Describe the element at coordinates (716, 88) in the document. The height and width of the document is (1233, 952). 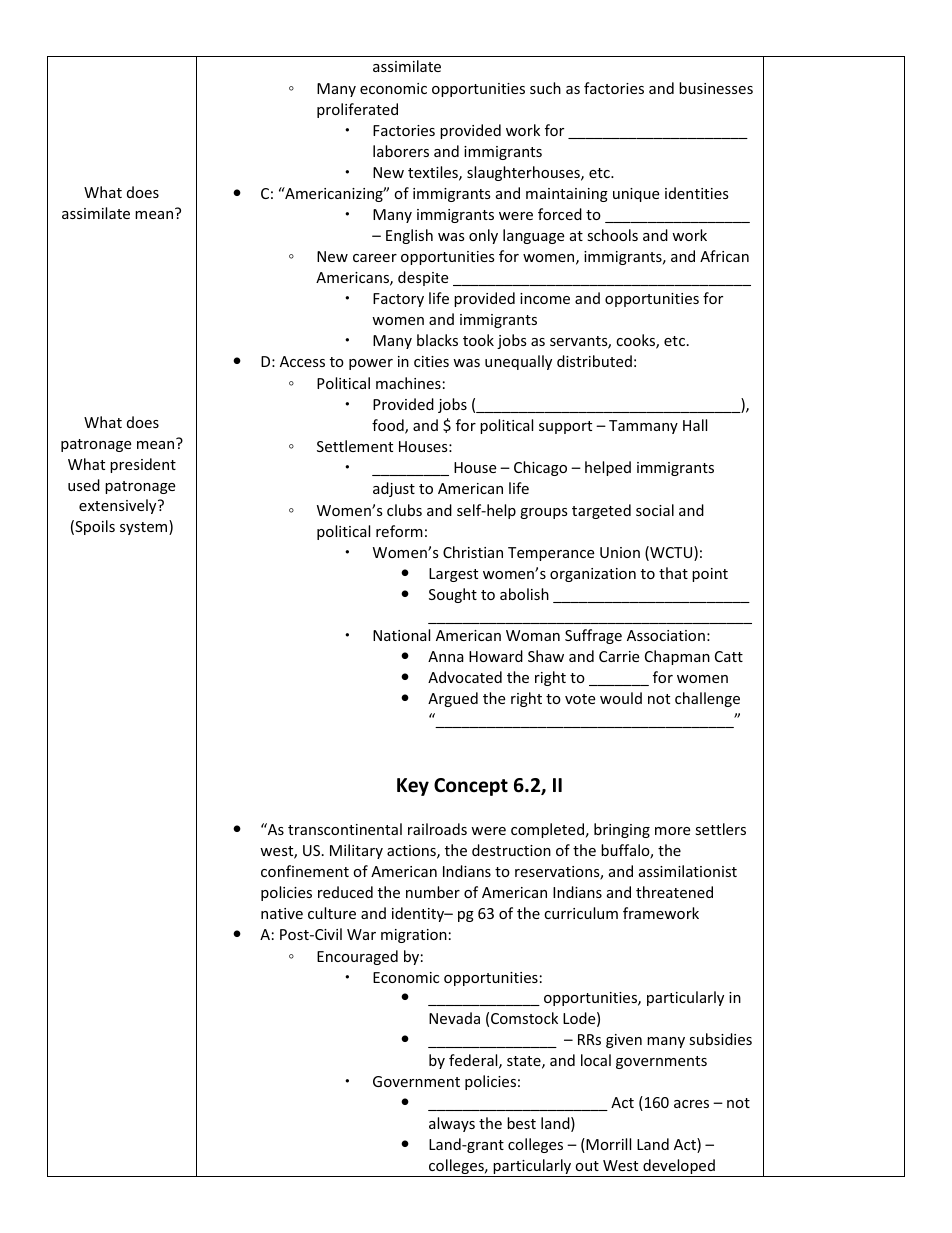
I see `businesses` at that location.
